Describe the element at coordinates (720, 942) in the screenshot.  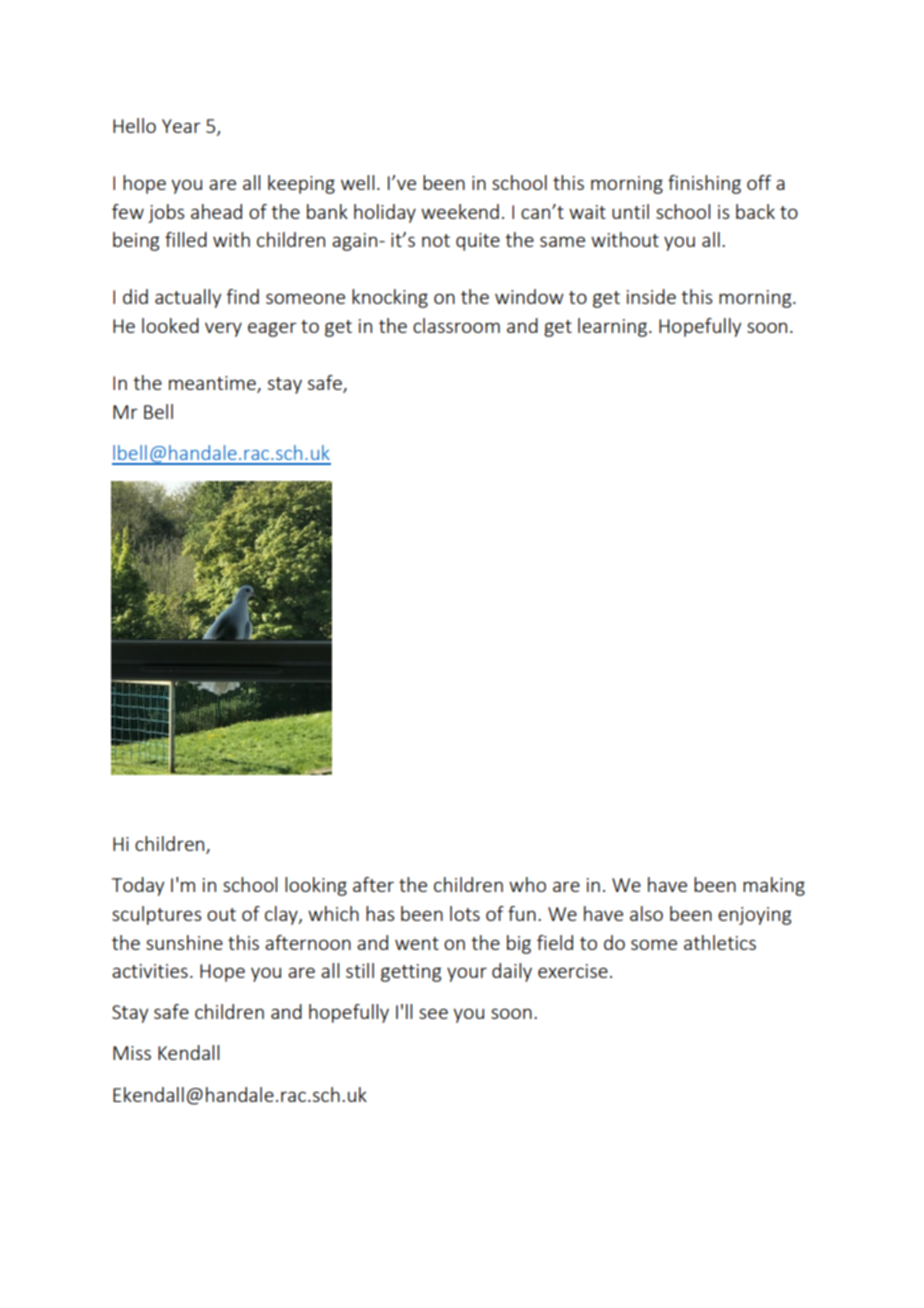
I see `athletics` at that location.
